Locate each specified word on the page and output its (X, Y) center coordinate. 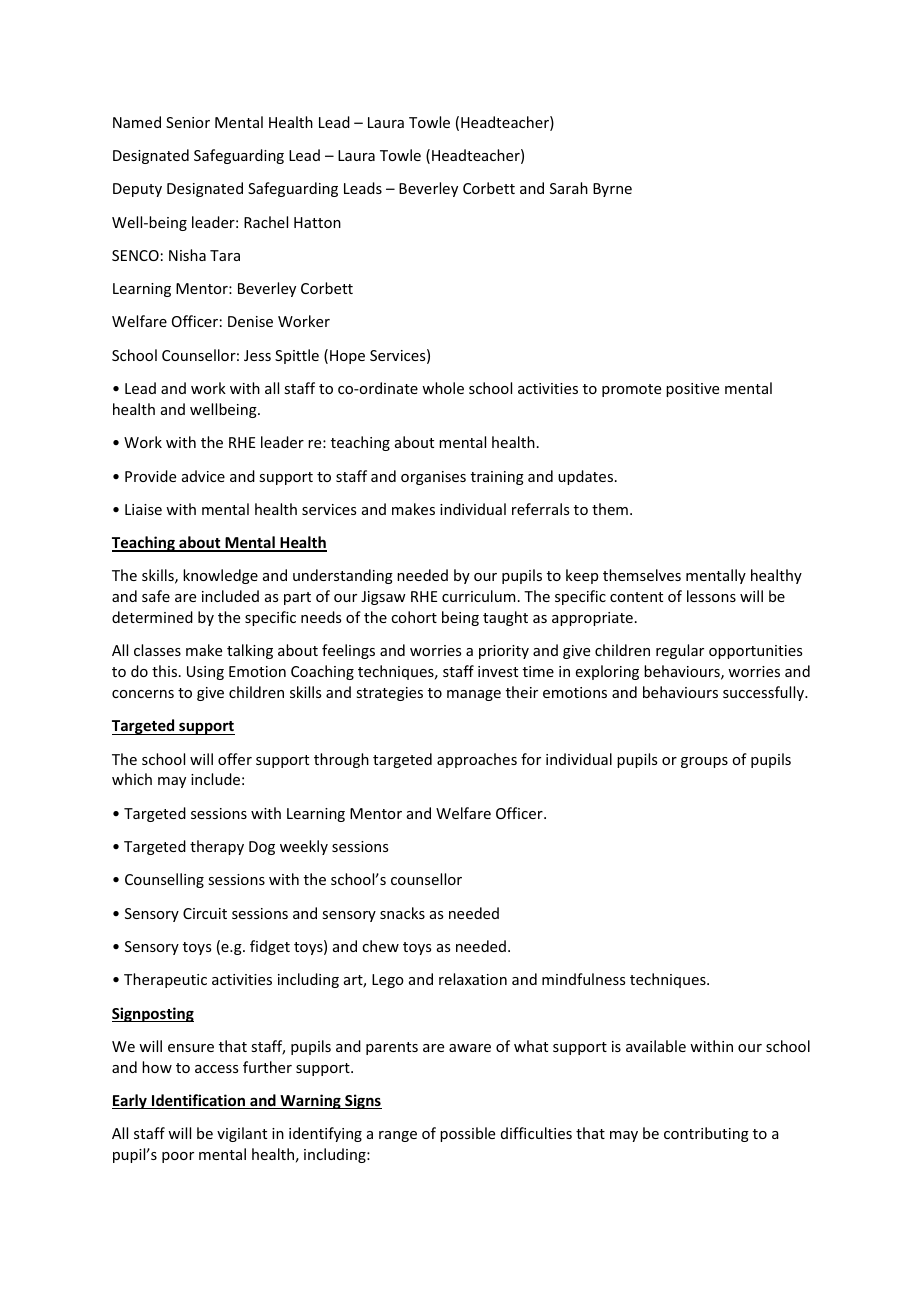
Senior (188, 122)
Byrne (612, 190)
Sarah (569, 188)
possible (467, 1134)
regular (680, 651)
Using (205, 673)
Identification (199, 1101)
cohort (414, 617)
